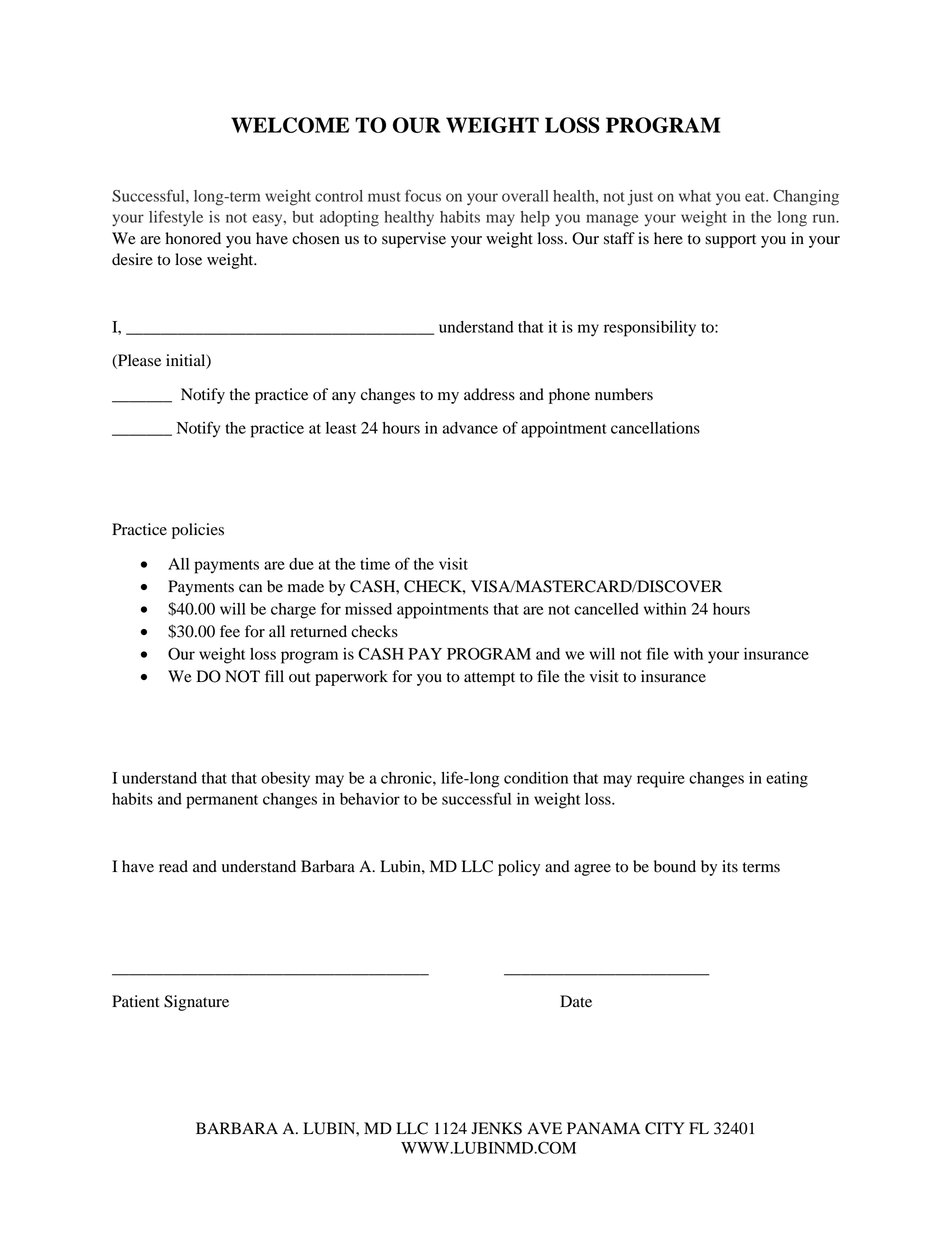 Image resolution: width=952 pixels, height=1233 pixels. What do you see at coordinates (695, 196) in the screenshot?
I see `what` at bounding box center [695, 196].
